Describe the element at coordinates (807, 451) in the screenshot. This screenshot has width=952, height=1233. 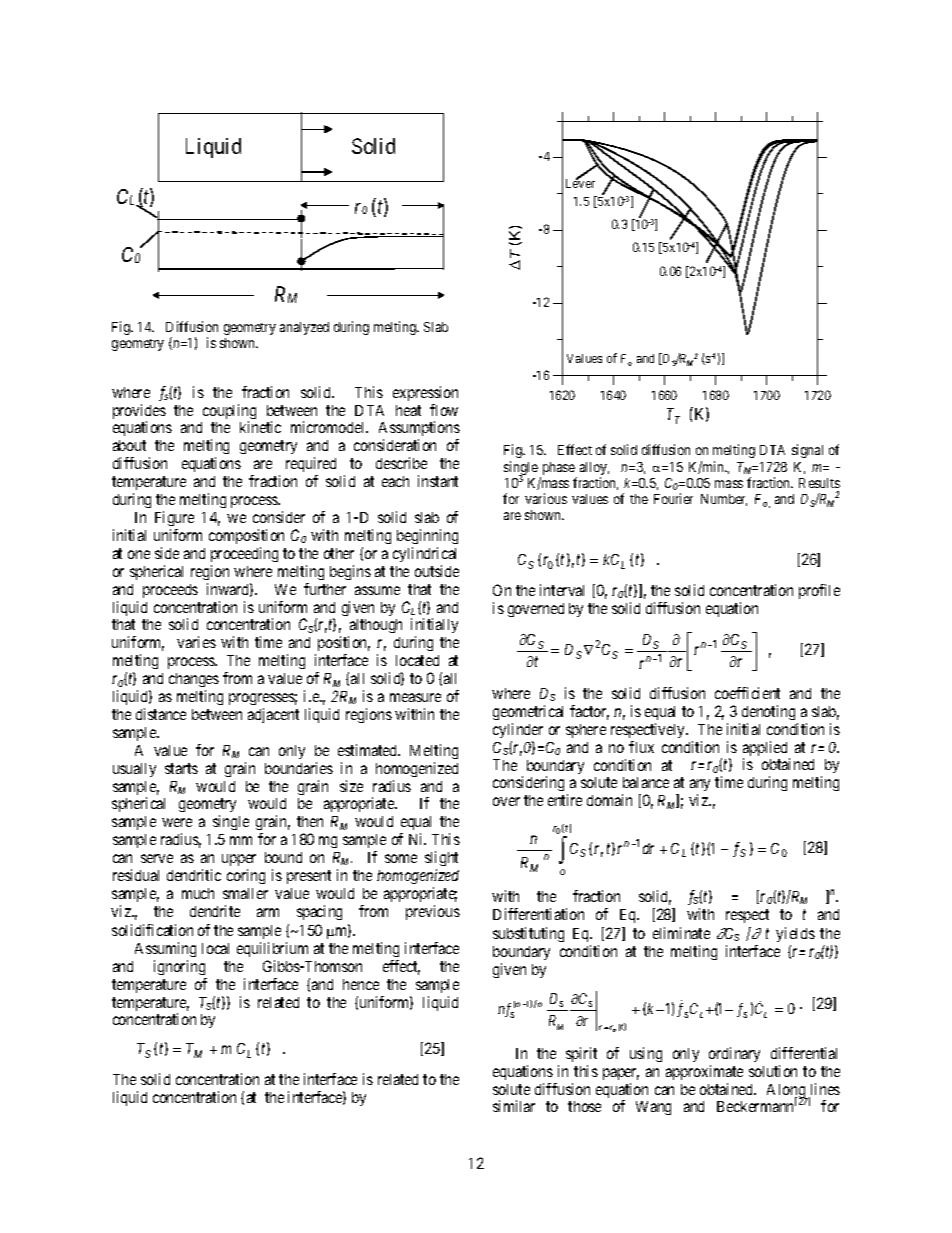
I see `signal` at that location.
